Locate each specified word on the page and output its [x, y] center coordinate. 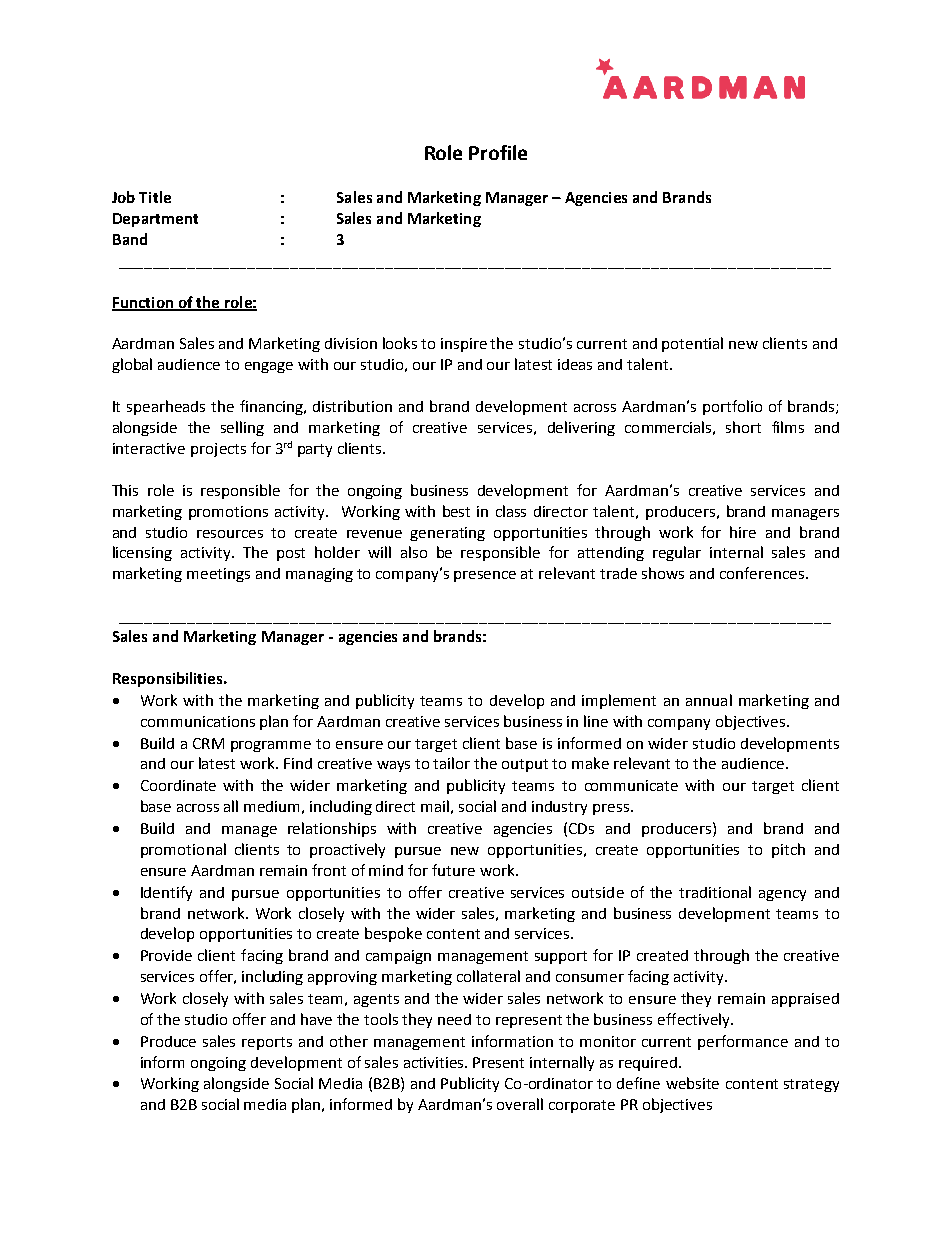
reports [267, 1043]
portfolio [732, 407]
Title [155, 197]
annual [709, 700]
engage [269, 367]
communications [198, 721]
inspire [464, 345]
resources [230, 534]
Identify [166, 893]
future [453, 870]
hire [743, 532]
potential [692, 344]
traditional [715, 892]
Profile [498, 152]
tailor [451, 763]
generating [447, 534]
